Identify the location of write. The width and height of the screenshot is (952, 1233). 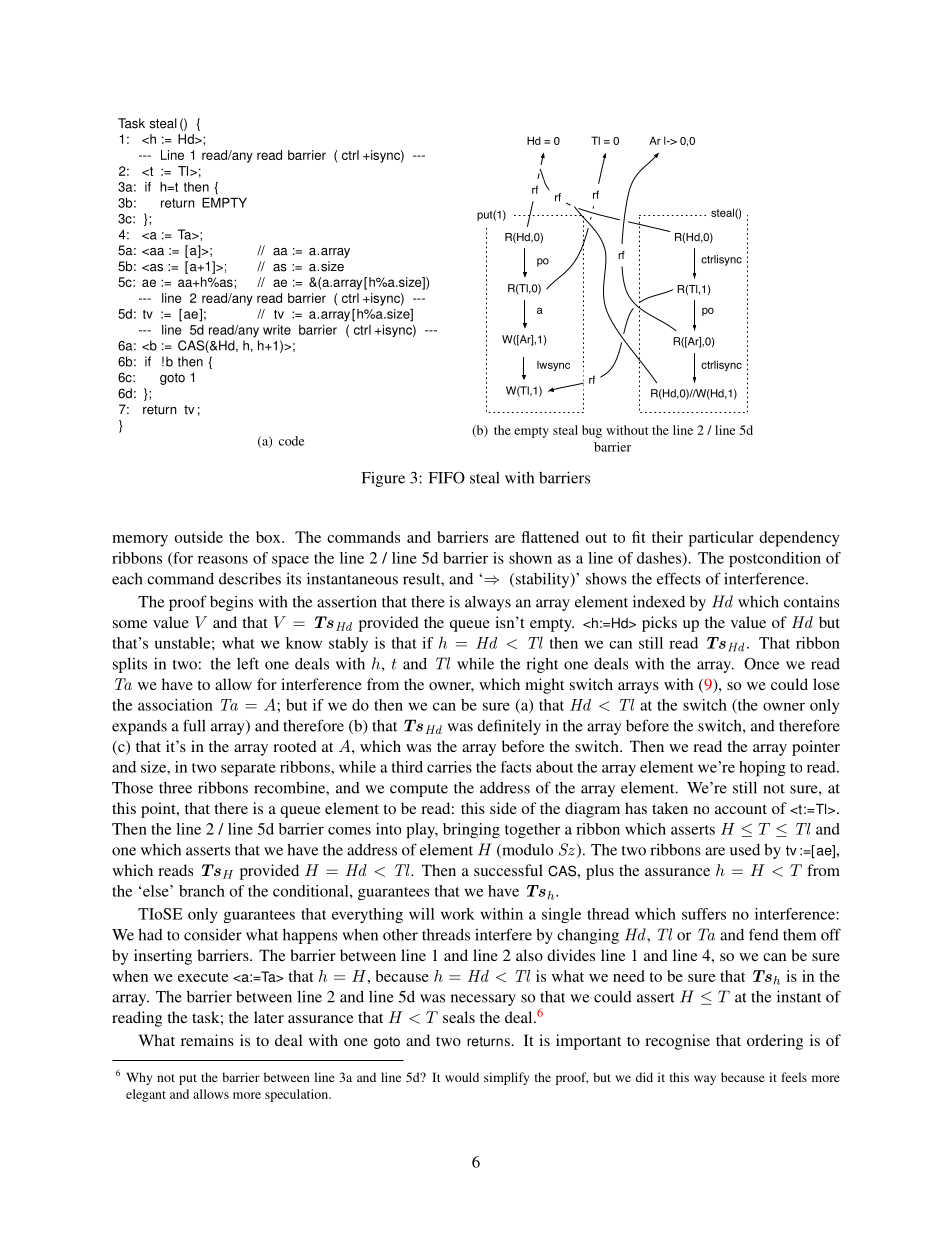
(277, 330).
